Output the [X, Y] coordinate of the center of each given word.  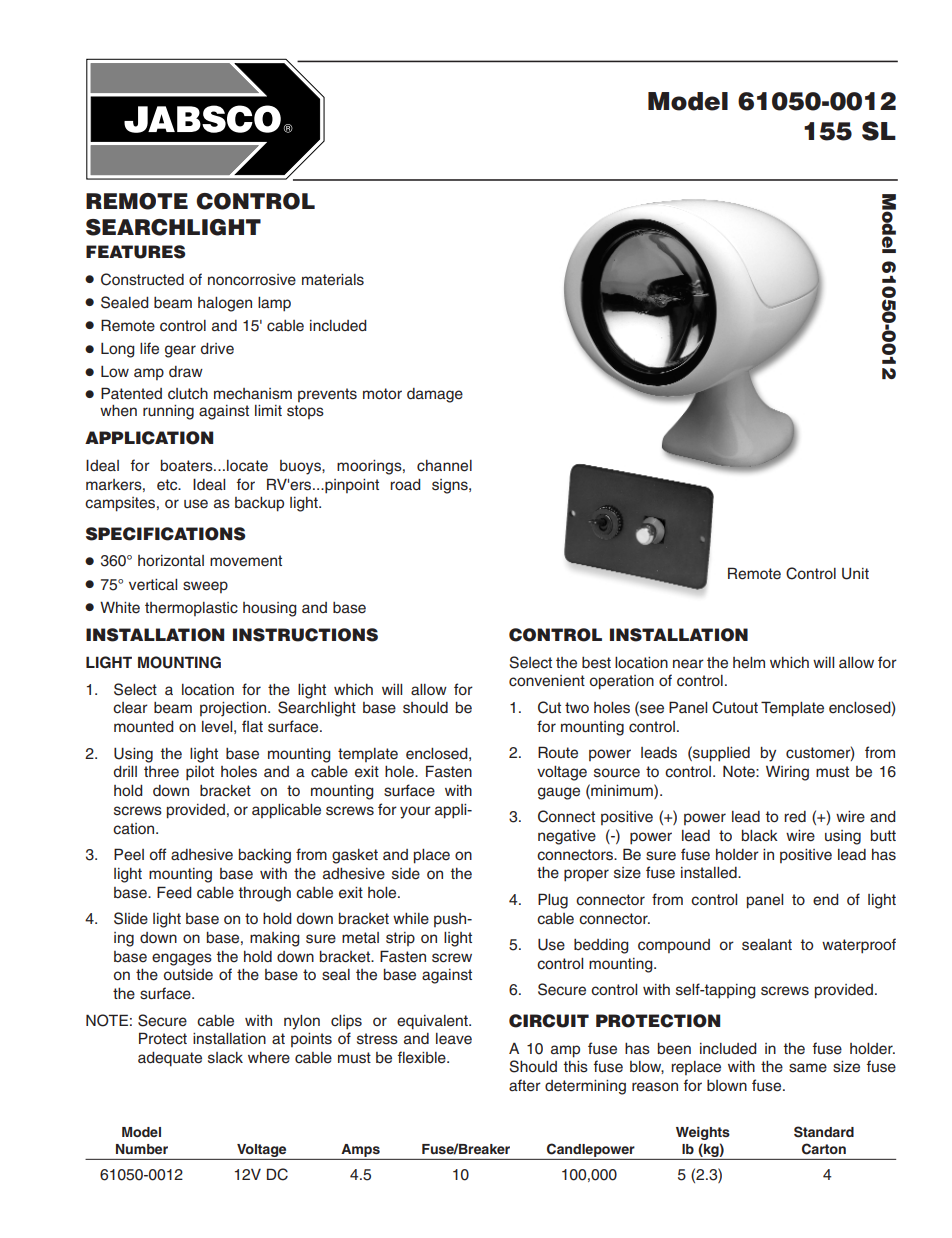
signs [451, 486]
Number [142, 1149]
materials [333, 280]
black [760, 836]
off [158, 854]
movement [246, 561]
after [525, 1085]
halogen [225, 304]
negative [567, 837]
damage [435, 395]
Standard [824, 1132]
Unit [855, 574]
